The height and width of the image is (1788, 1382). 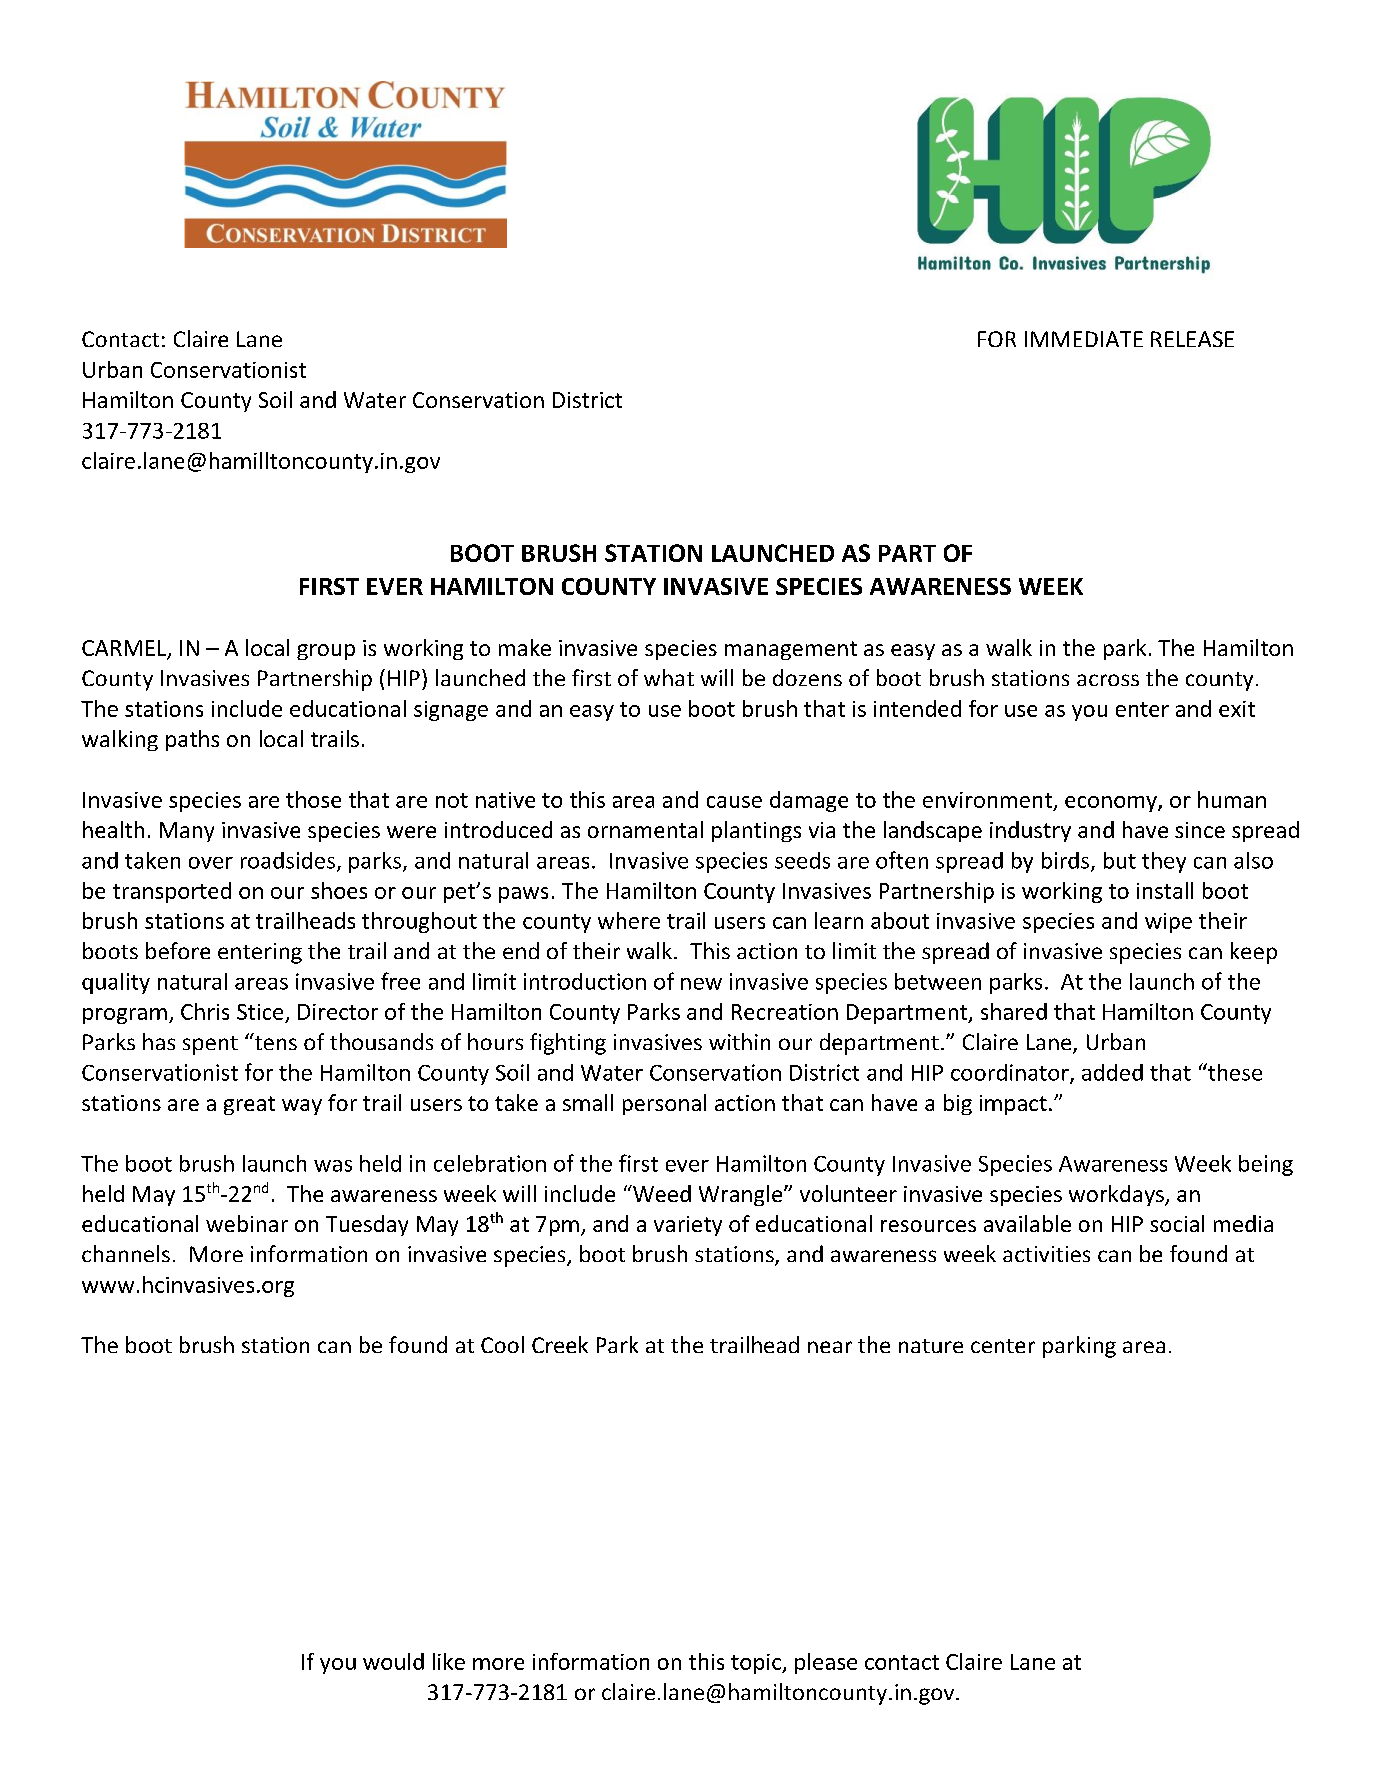 I want to click on Chris, so click(x=205, y=1011).
